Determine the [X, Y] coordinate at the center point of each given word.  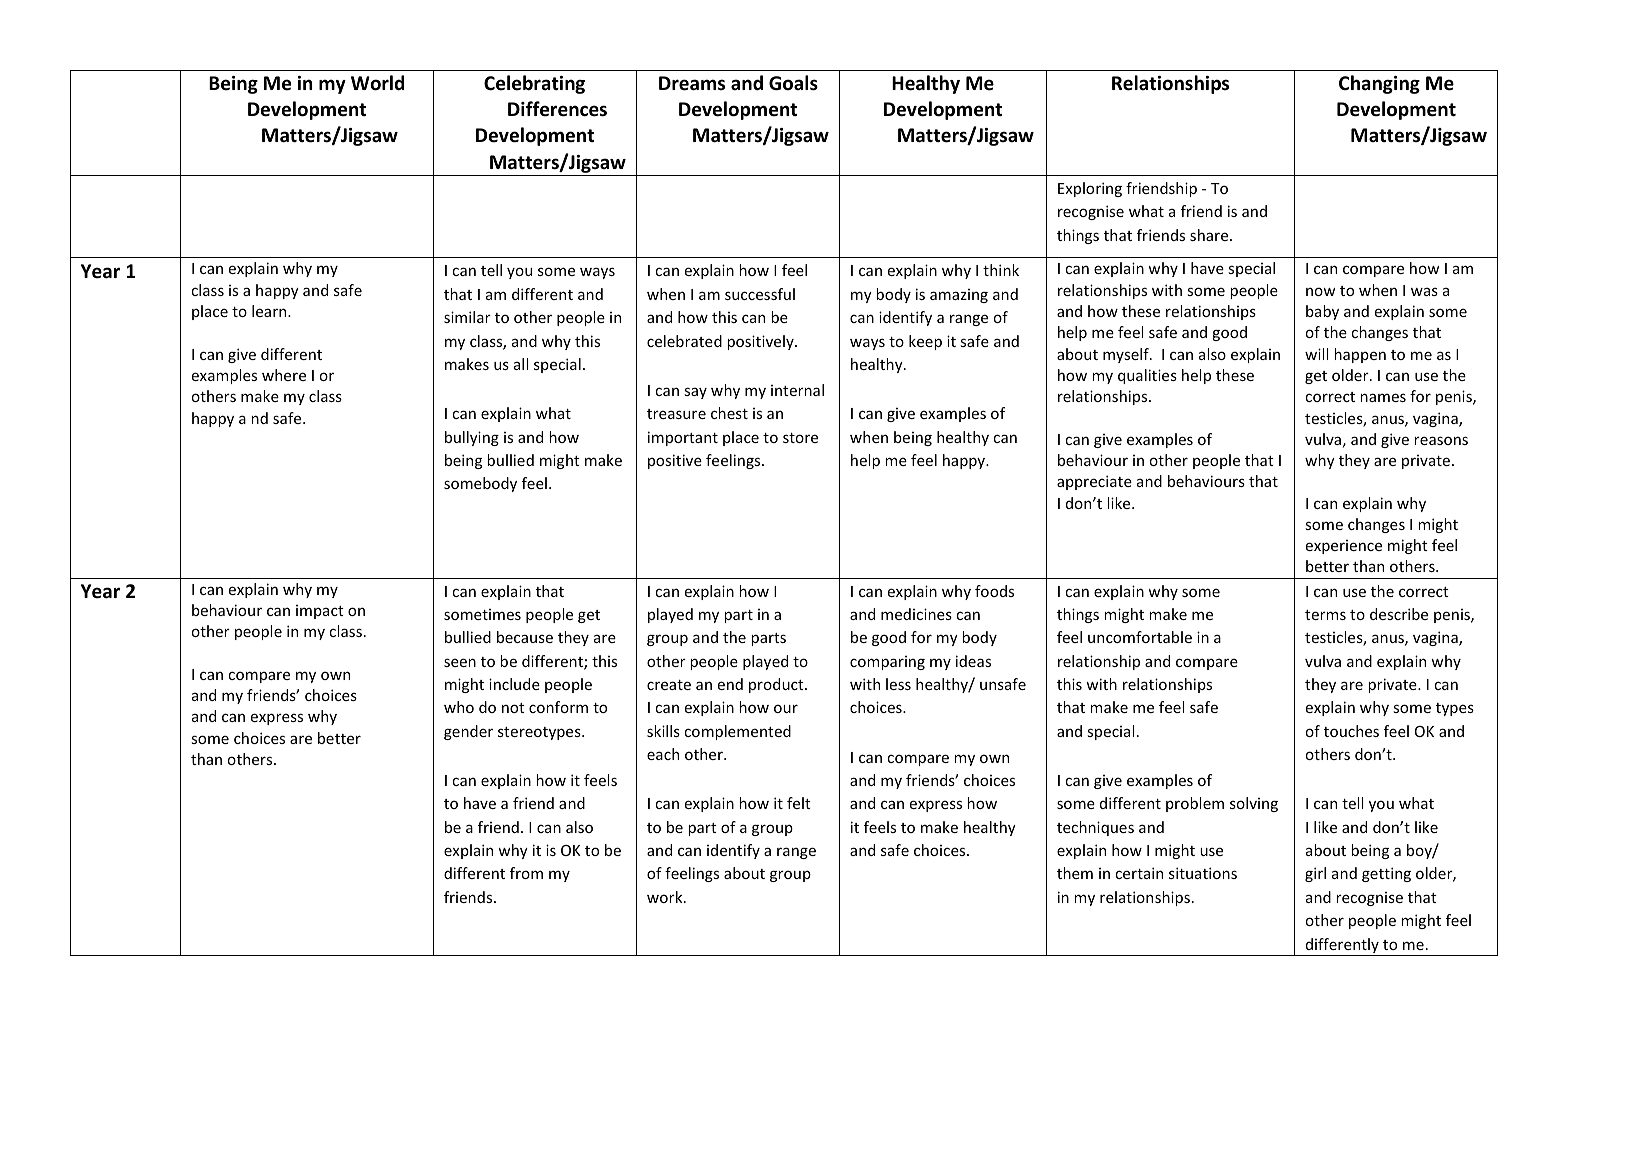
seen [460, 662]
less [898, 684]
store [800, 438]
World [377, 83]
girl [1315, 874]
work [666, 897]
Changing [1379, 84]
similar [467, 317]
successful [760, 294]
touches [1351, 731]
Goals [793, 83]
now [1320, 291]
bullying [472, 438]
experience [1344, 547]
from [526, 873]
